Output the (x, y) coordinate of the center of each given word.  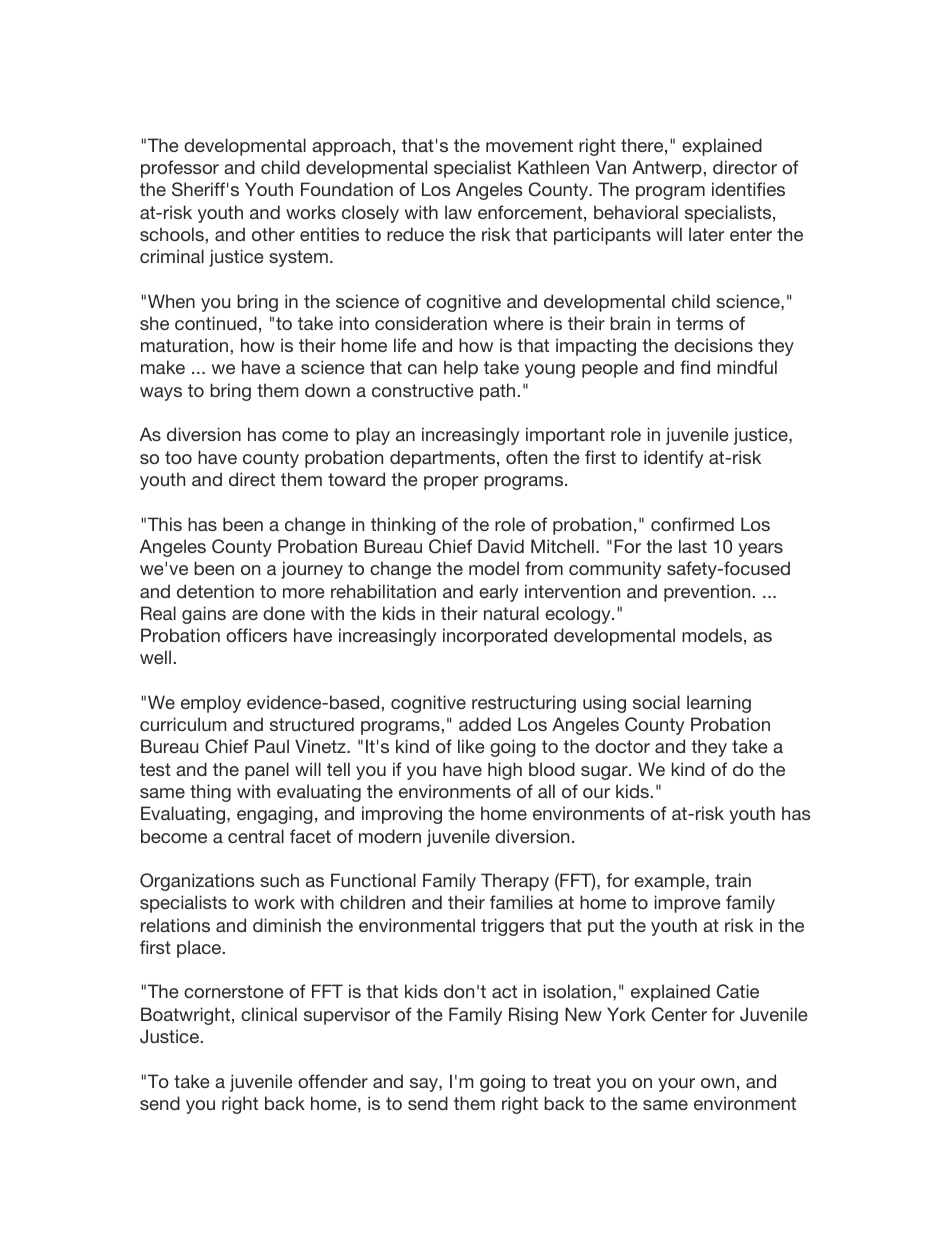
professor (180, 169)
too (178, 457)
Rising (533, 1016)
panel (267, 771)
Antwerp (667, 169)
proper (451, 483)
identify (673, 459)
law (458, 212)
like (471, 746)
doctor (622, 746)
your (676, 1085)
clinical (269, 1014)
